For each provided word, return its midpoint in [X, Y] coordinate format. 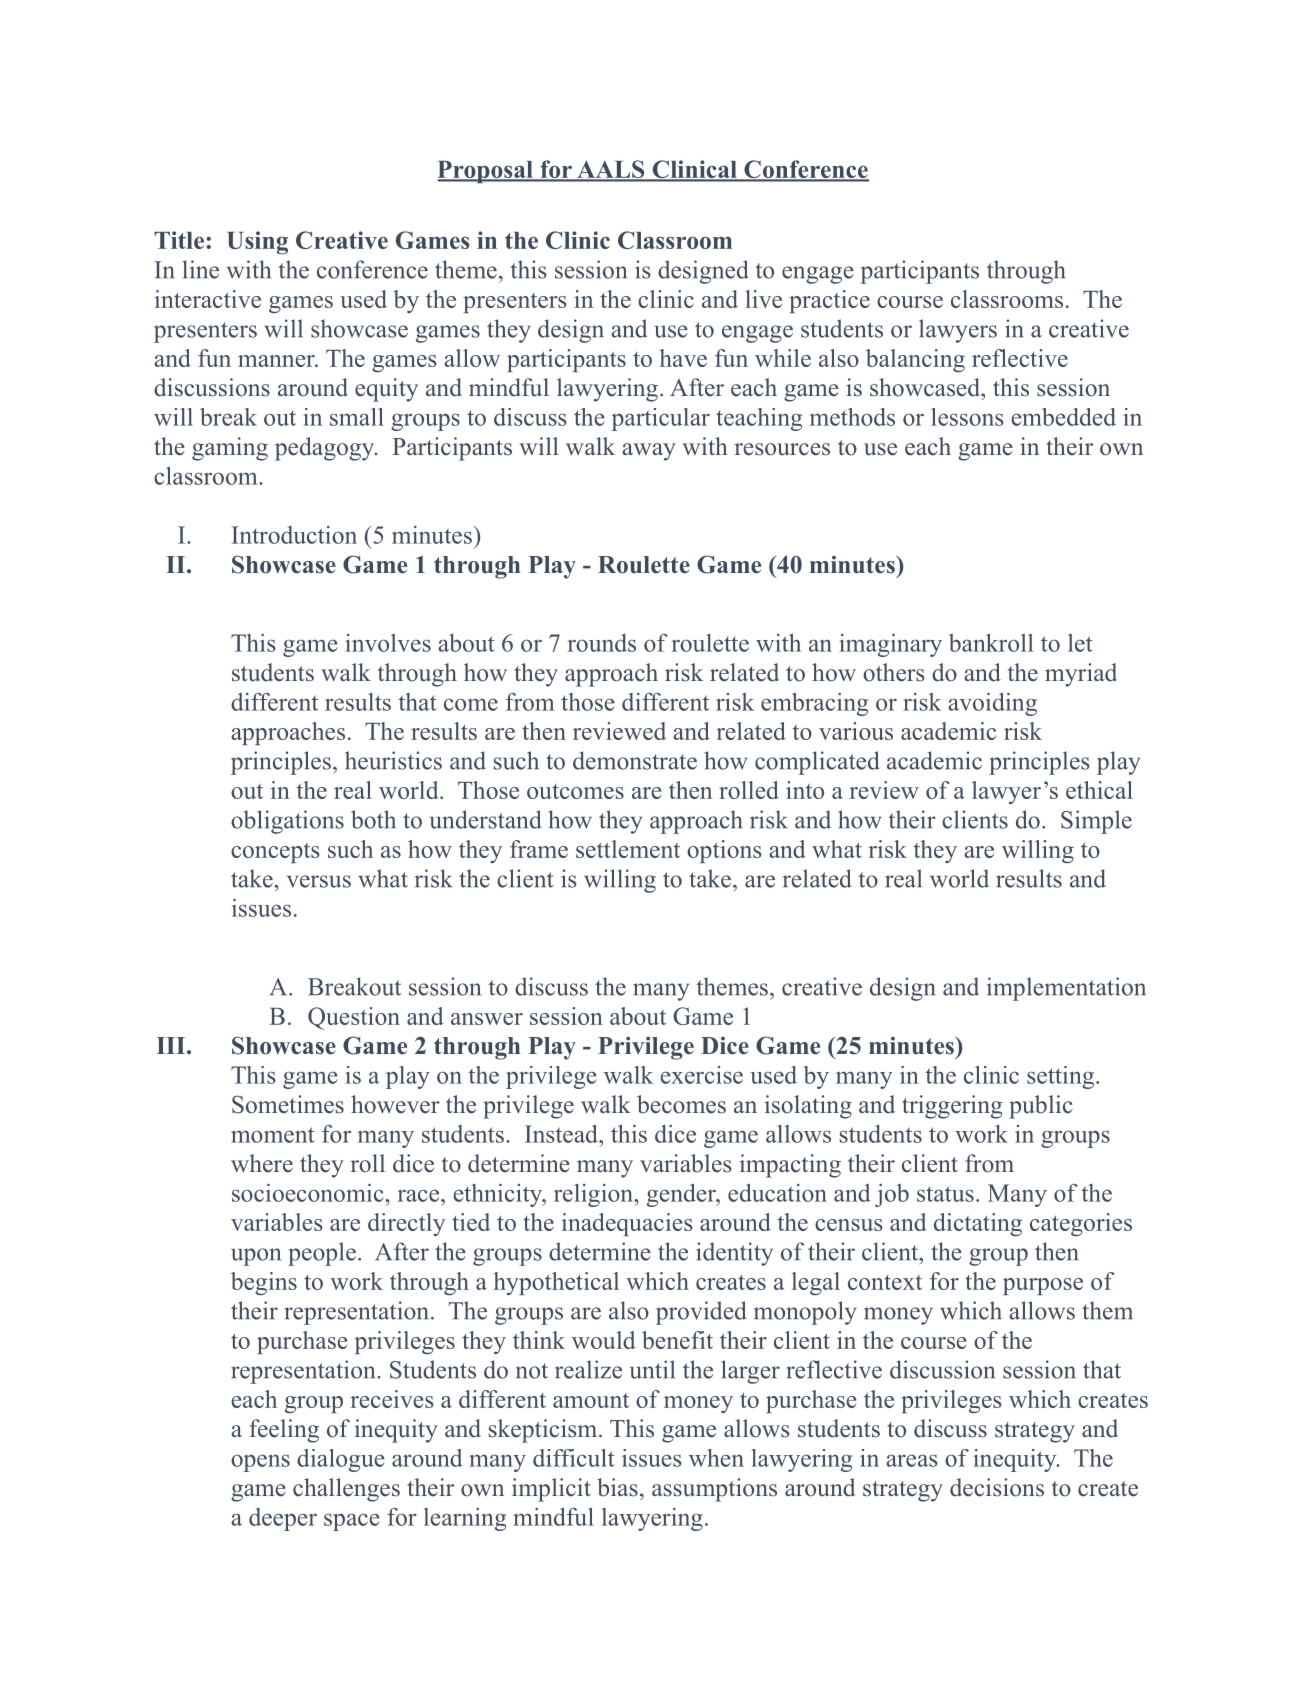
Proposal [486, 172]
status [945, 1194]
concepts [275, 853]
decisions [997, 1487]
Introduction [294, 535]
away [649, 452]
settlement [628, 849]
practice [829, 301]
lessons [967, 417]
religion [594, 1195]
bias [617, 1487]
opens [260, 1463]
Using [257, 242]
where [262, 1163]
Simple [1096, 822]
